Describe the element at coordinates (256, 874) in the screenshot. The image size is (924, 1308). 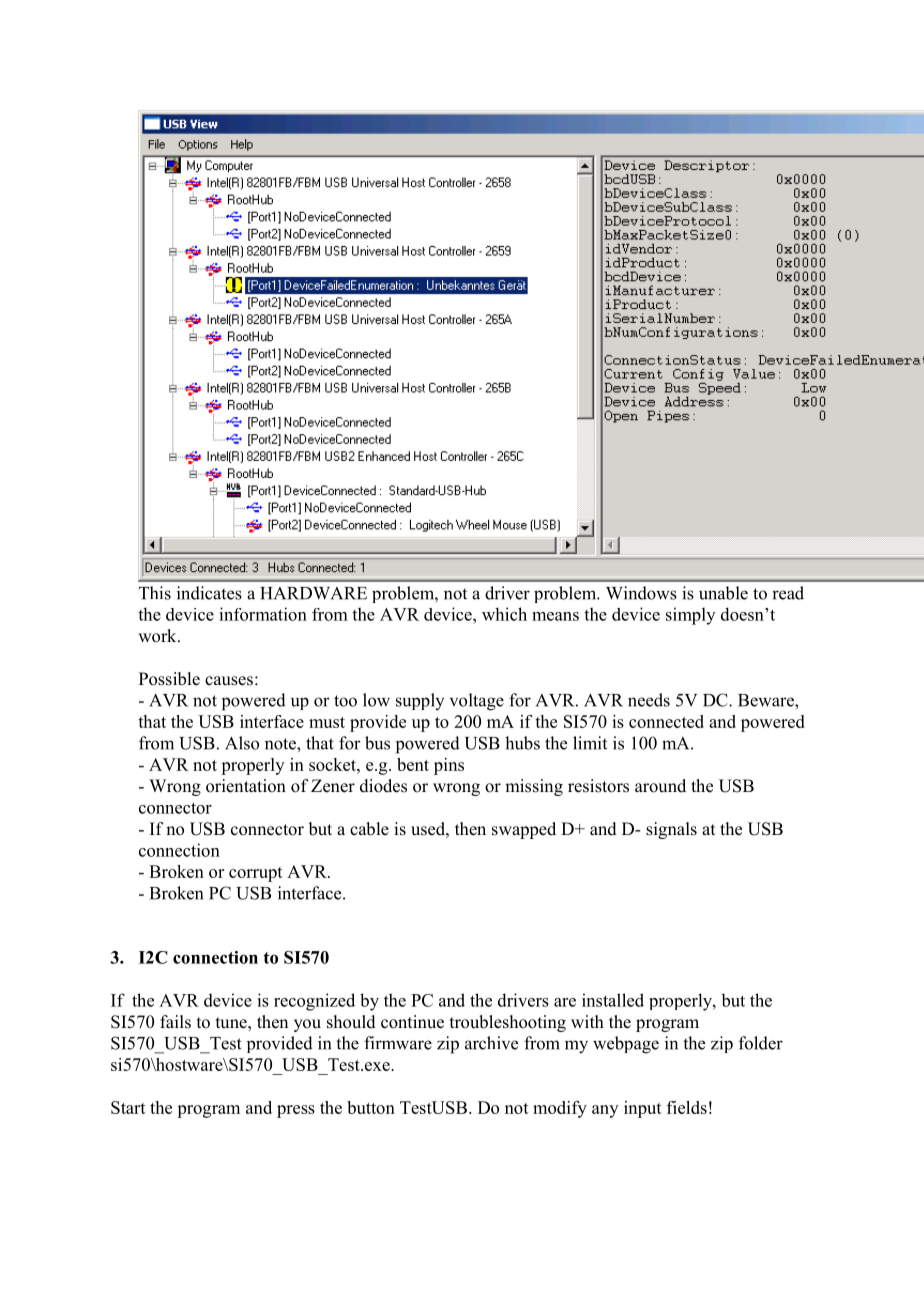
I see `corrupt` at that location.
